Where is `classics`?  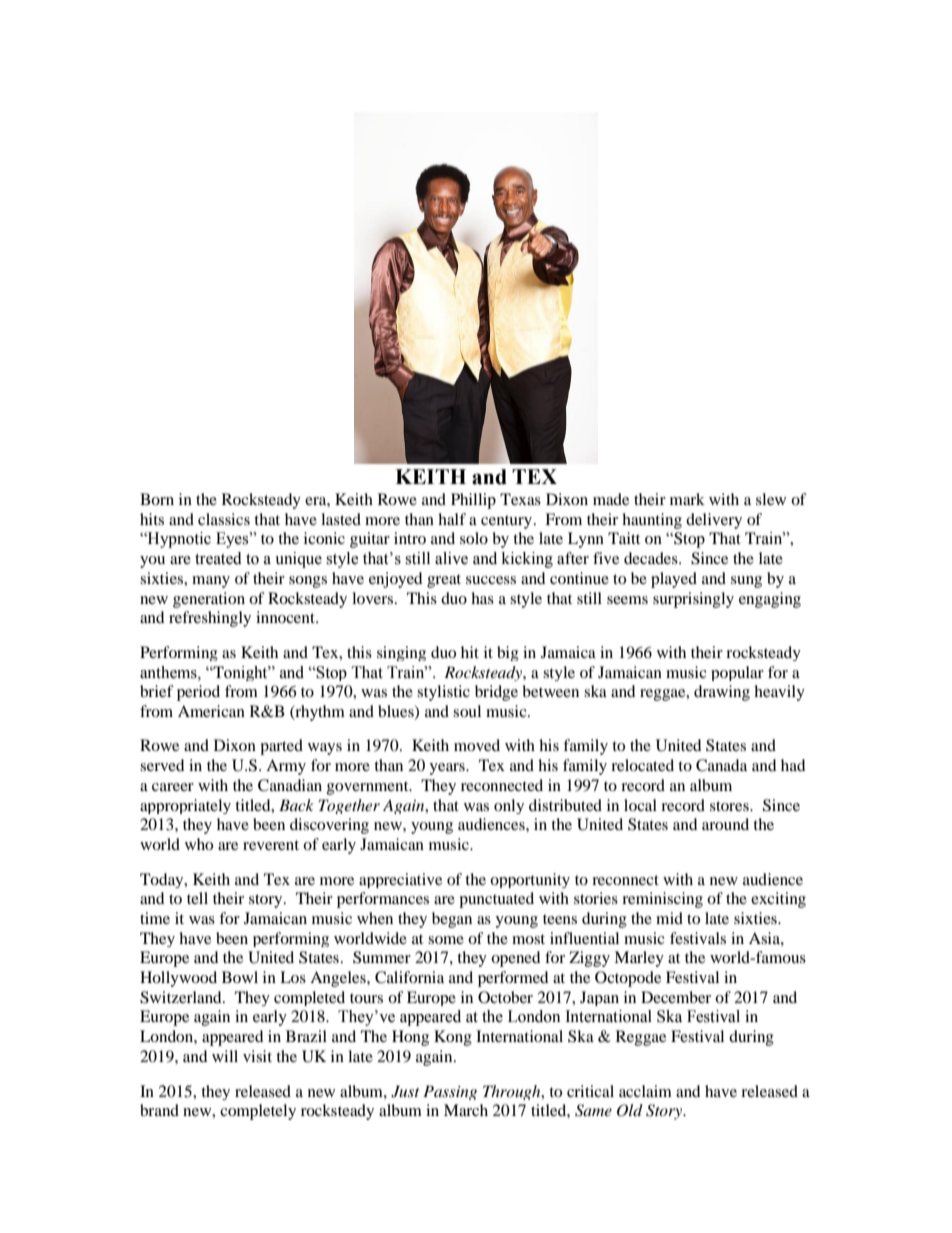 classics is located at coordinates (224, 519).
